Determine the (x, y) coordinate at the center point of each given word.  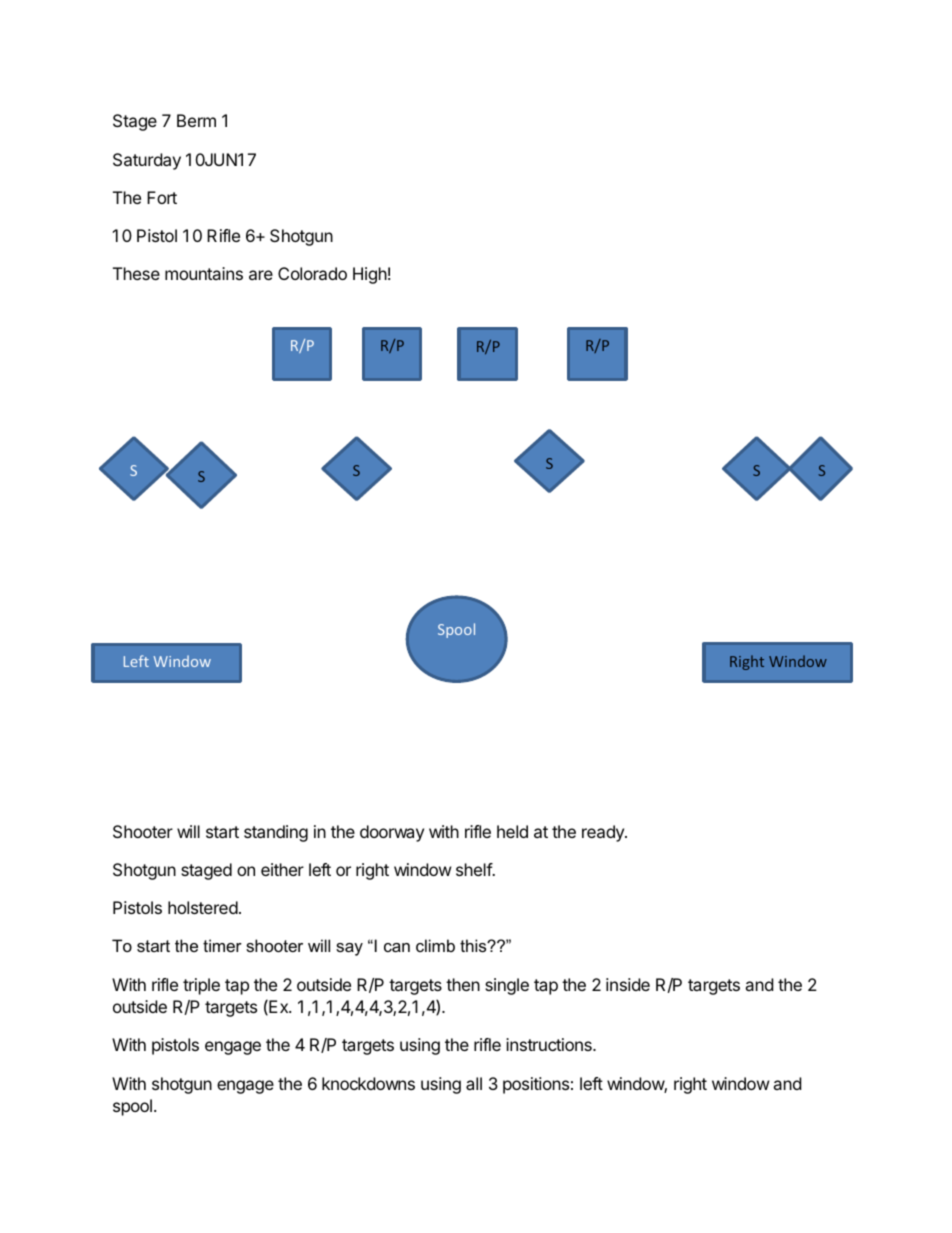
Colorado (312, 273)
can (397, 947)
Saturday (147, 161)
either (282, 869)
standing (276, 833)
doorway (392, 833)
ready (604, 833)
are (261, 275)
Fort (162, 197)
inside (628, 984)
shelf (475, 869)
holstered (203, 907)
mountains (204, 273)
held (512, 831)
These (136, 273)
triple (201, 986)
